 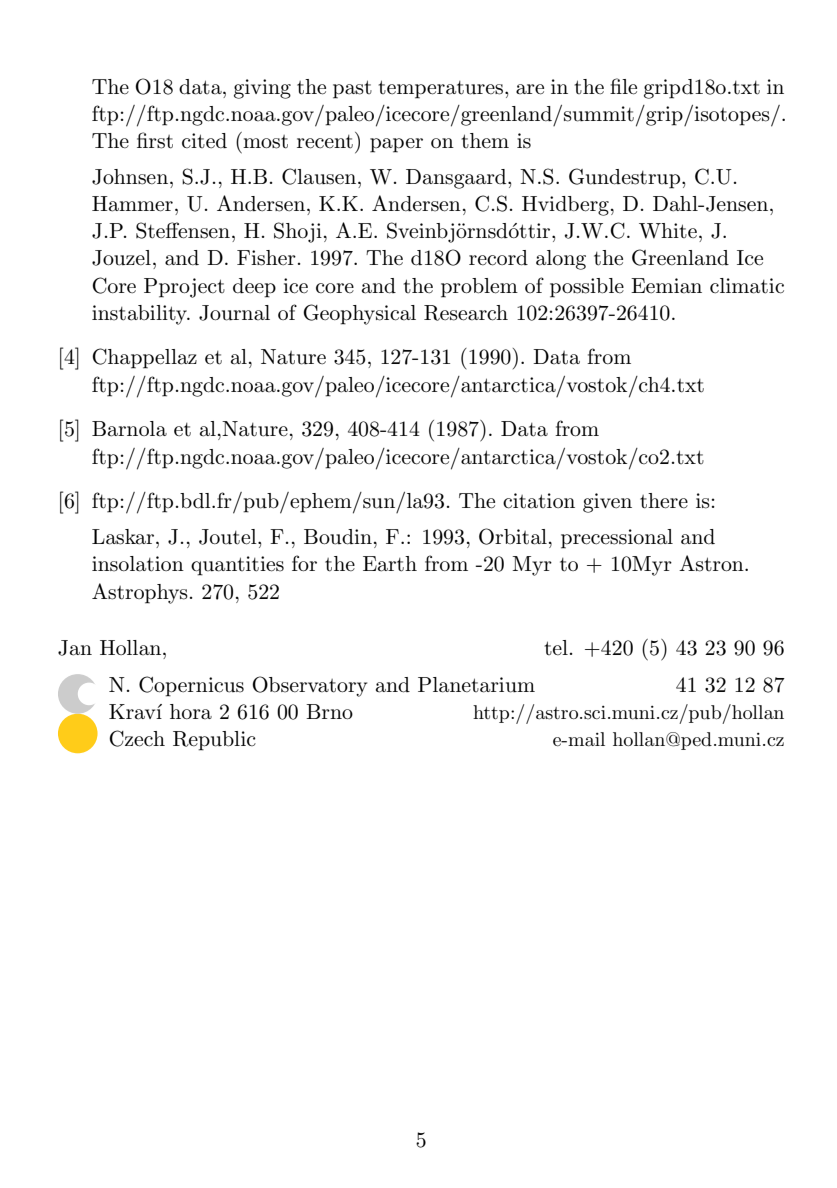 I want to click on Czech, so click(x=137, y=738).
